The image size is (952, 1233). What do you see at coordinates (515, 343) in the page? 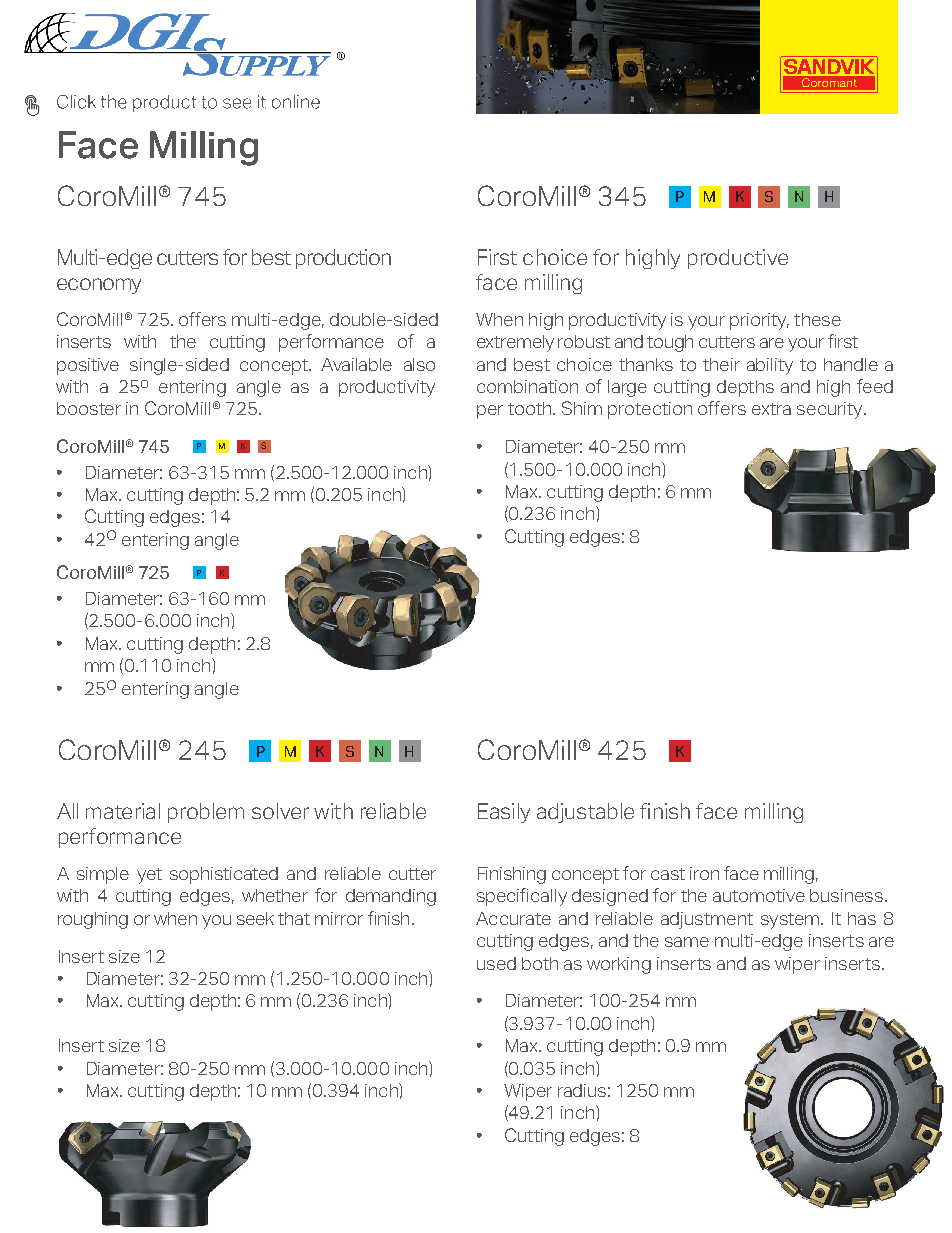
I see `extremely` at bounding box center [515, 343].
